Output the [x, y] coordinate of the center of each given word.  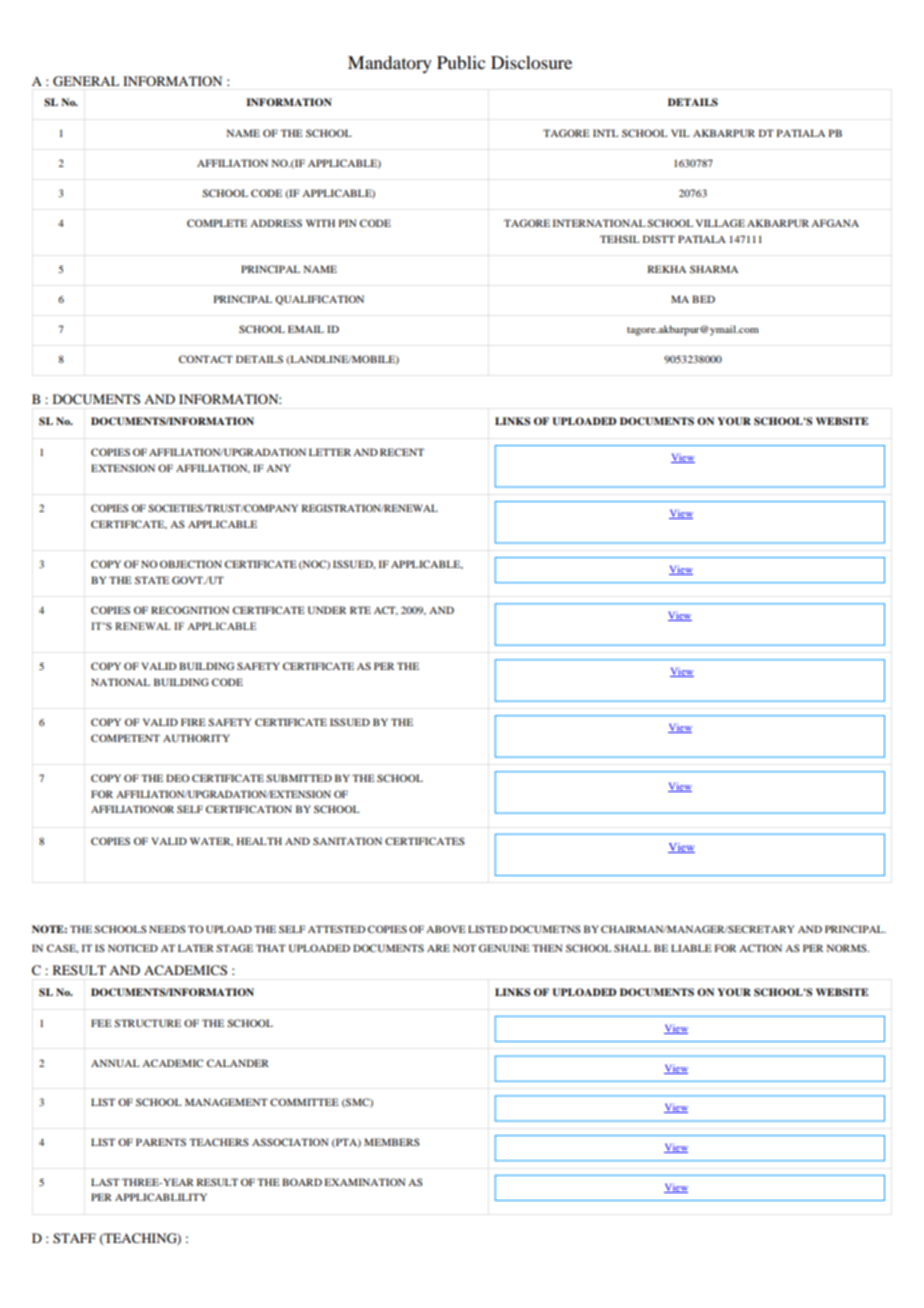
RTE [360, 610]
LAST [105, 1182]
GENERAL [86, 81]
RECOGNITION [190, 610]
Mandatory [390, 64]
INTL [606, 133]
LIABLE [691, 948]
